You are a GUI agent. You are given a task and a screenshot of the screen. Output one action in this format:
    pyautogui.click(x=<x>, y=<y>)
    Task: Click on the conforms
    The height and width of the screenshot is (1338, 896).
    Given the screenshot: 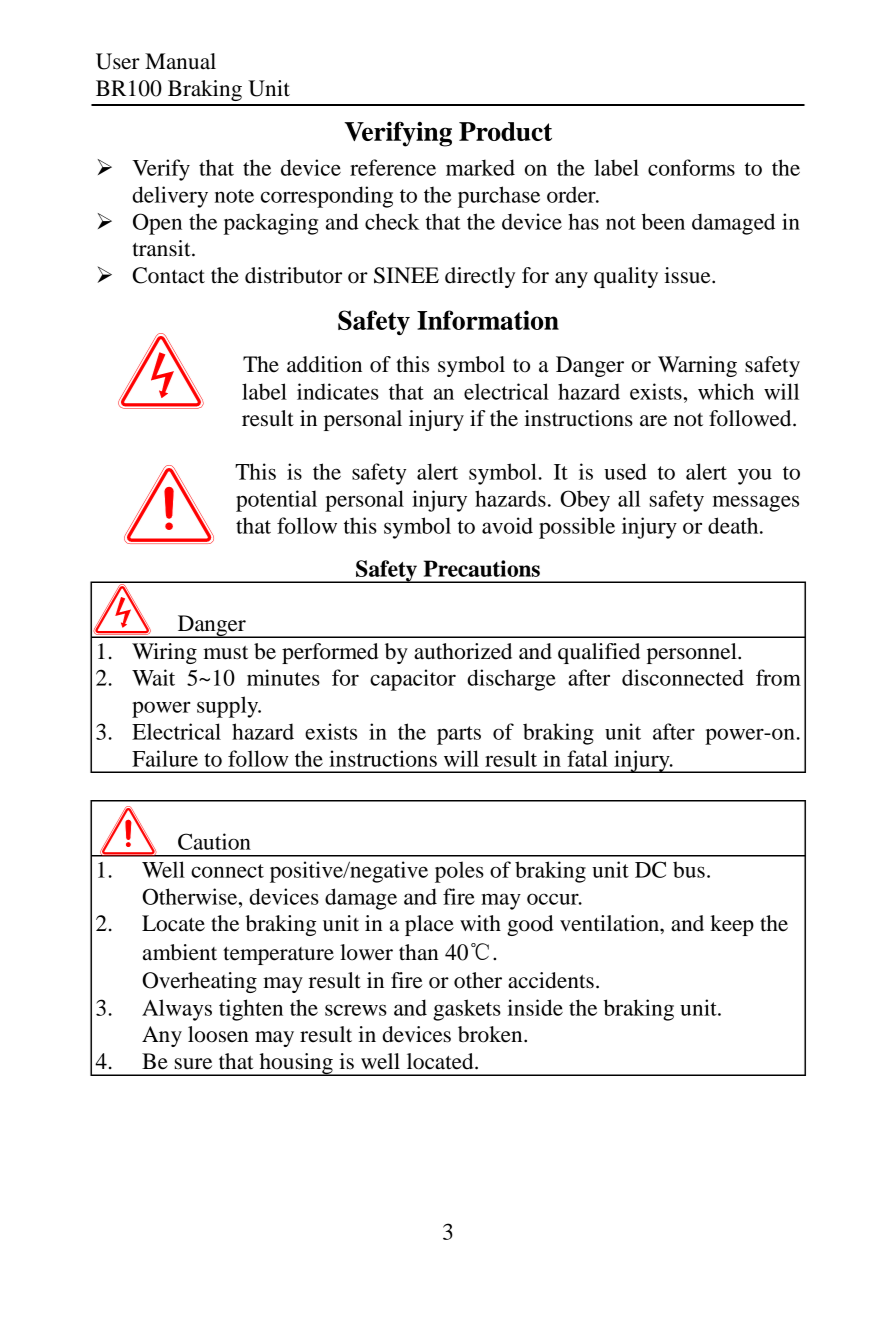 What is the action you would take?
    pyautogui.click(x=691, y=167)
